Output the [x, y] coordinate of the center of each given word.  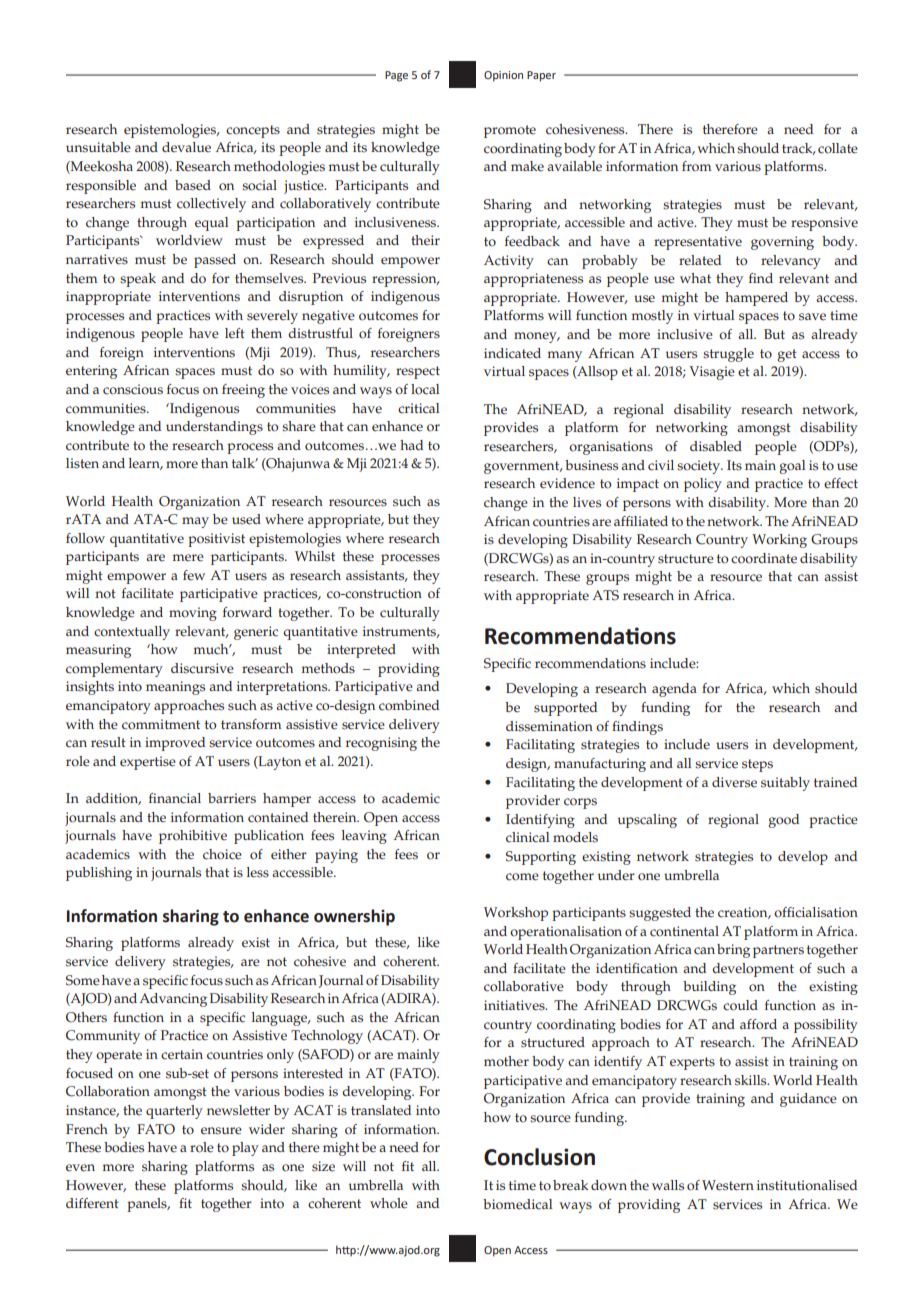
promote [510, 131]
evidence [567, 483]
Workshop [516, 914]
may [195, 522]
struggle [728, 355]
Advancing [173, 1000]
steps [757, 765]
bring [733, 951]
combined [409, 705]
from [696, 166]
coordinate [764, 558]
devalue [186, 147]
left [235, 333]
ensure [221, 1131]
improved [175, 744]
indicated [512, 353]
